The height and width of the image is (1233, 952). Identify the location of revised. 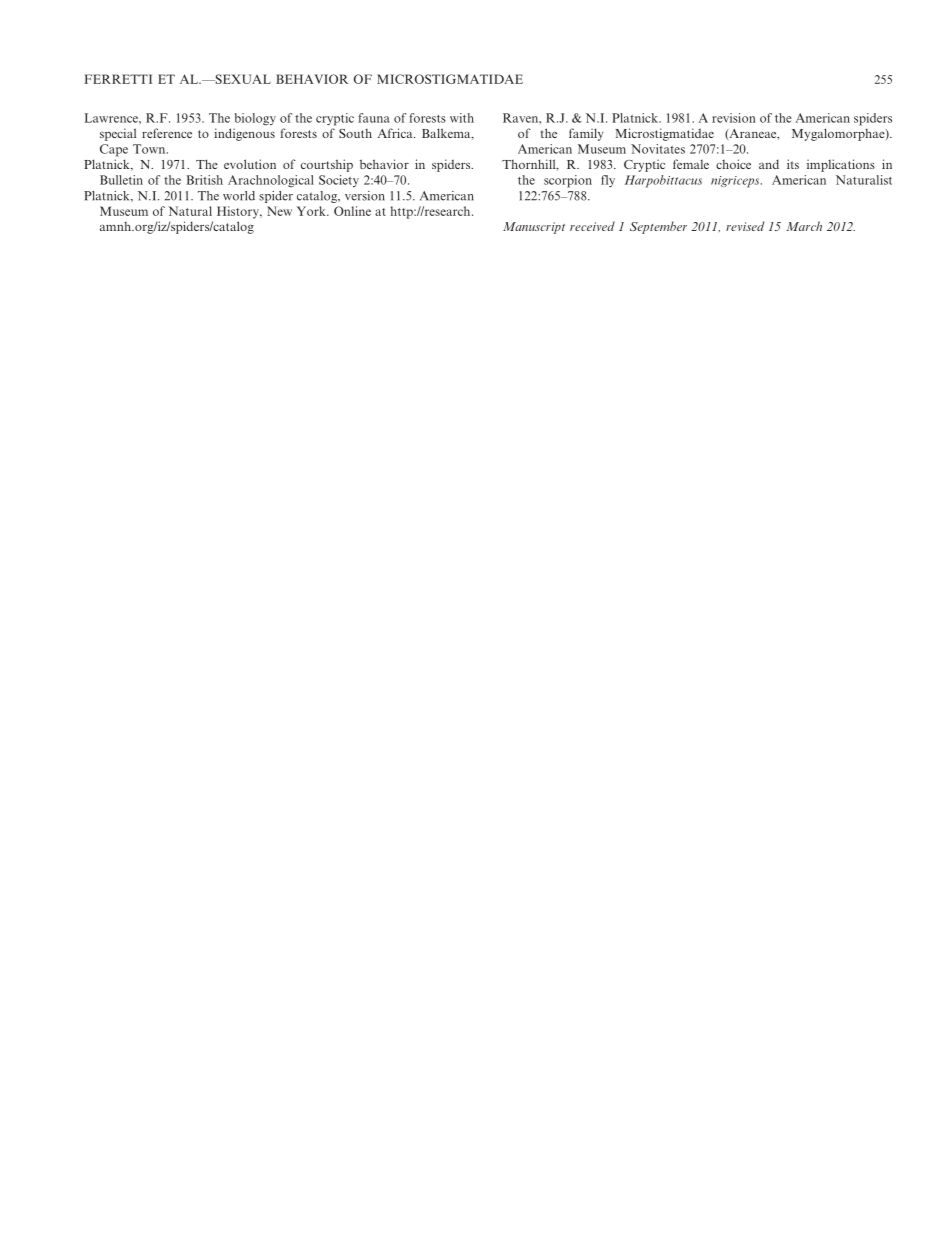
(745, 226).
